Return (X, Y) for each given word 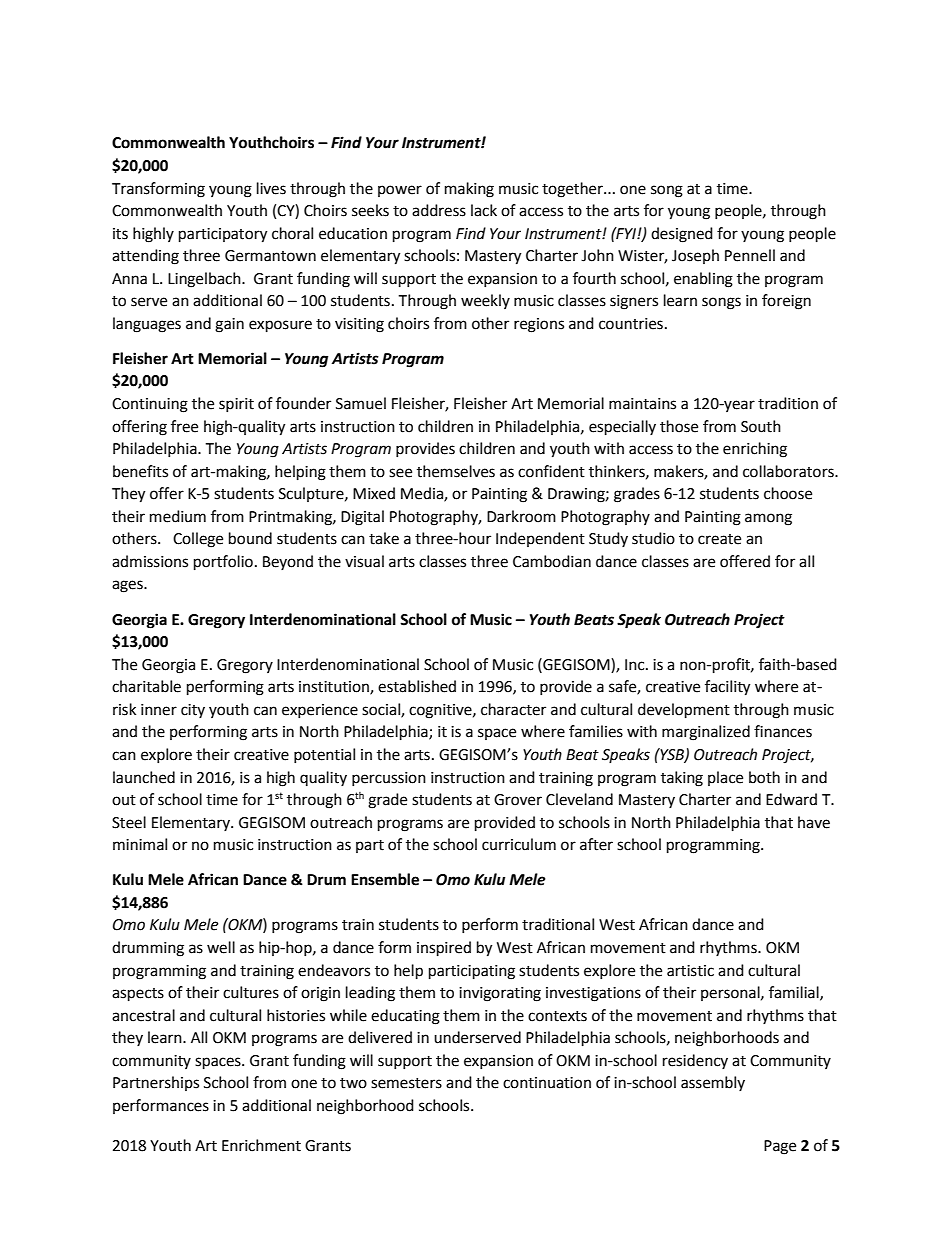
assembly (713, 1083)
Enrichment (261, 1145)
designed (682, 235)
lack (484, 210)
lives (271, 188)
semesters (406, 1083)
